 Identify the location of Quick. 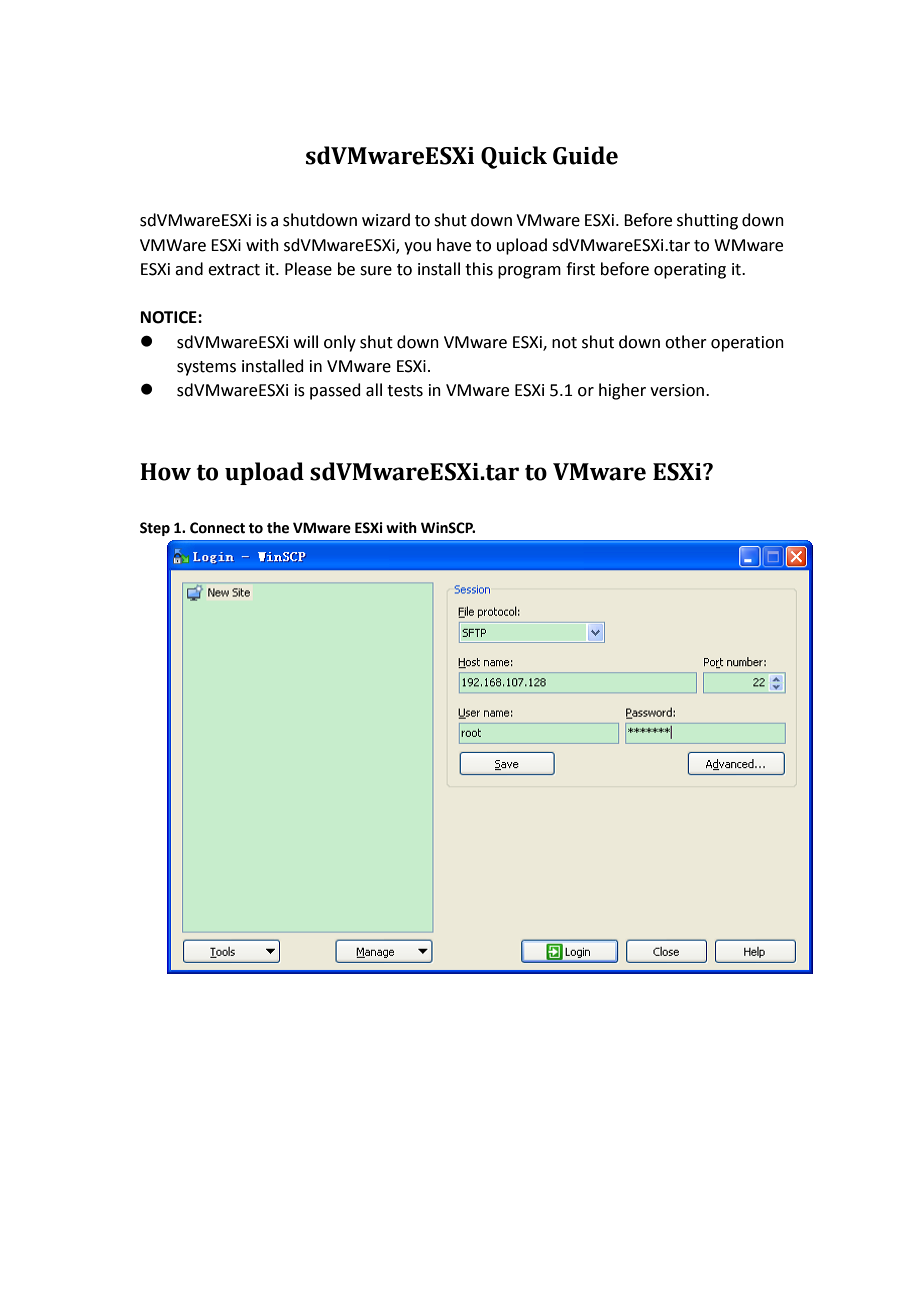
(514, 157).
